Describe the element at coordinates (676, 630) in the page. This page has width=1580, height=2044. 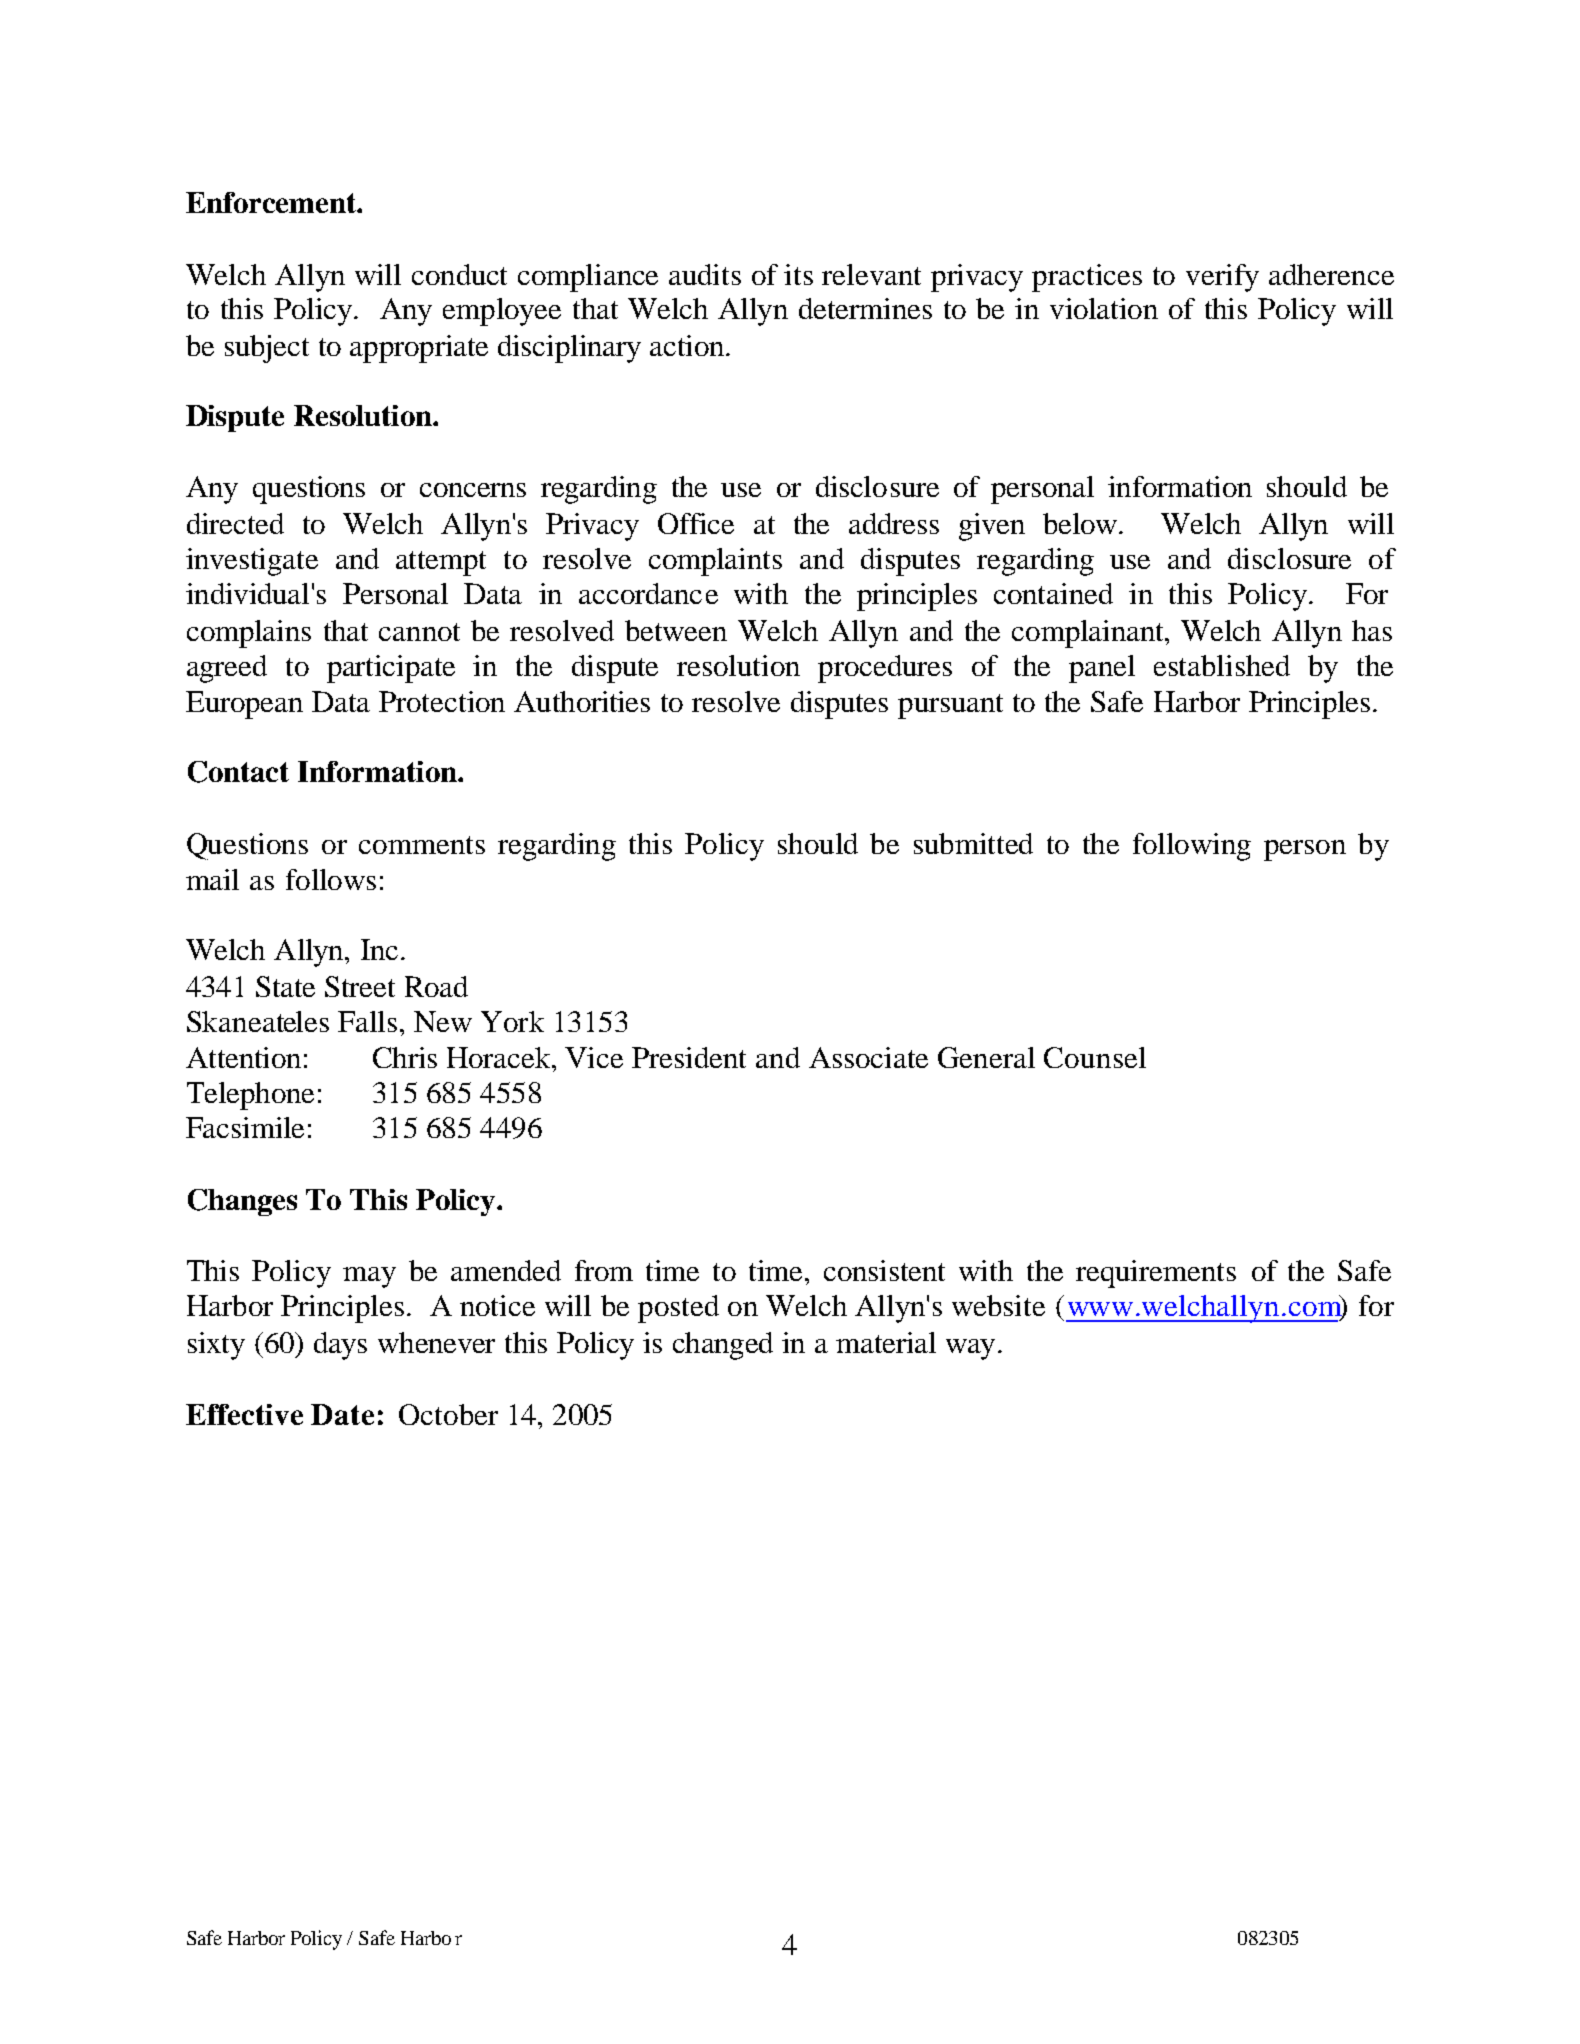
I see `between` at that location.
